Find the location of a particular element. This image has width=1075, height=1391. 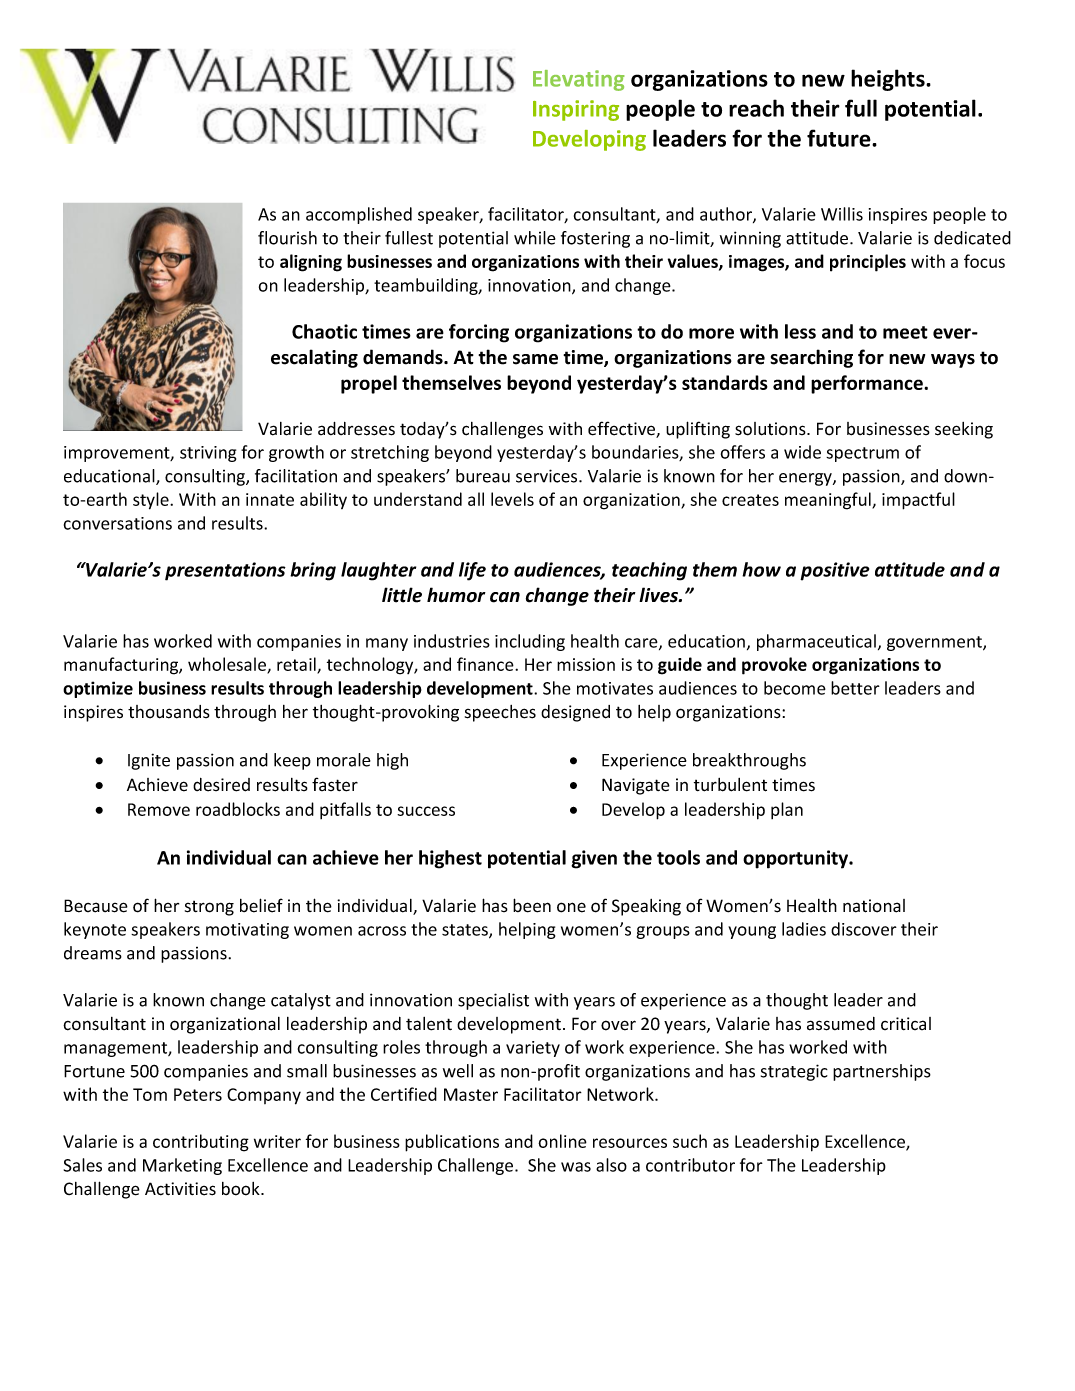

impactful is located at coordinates (918, 501).
